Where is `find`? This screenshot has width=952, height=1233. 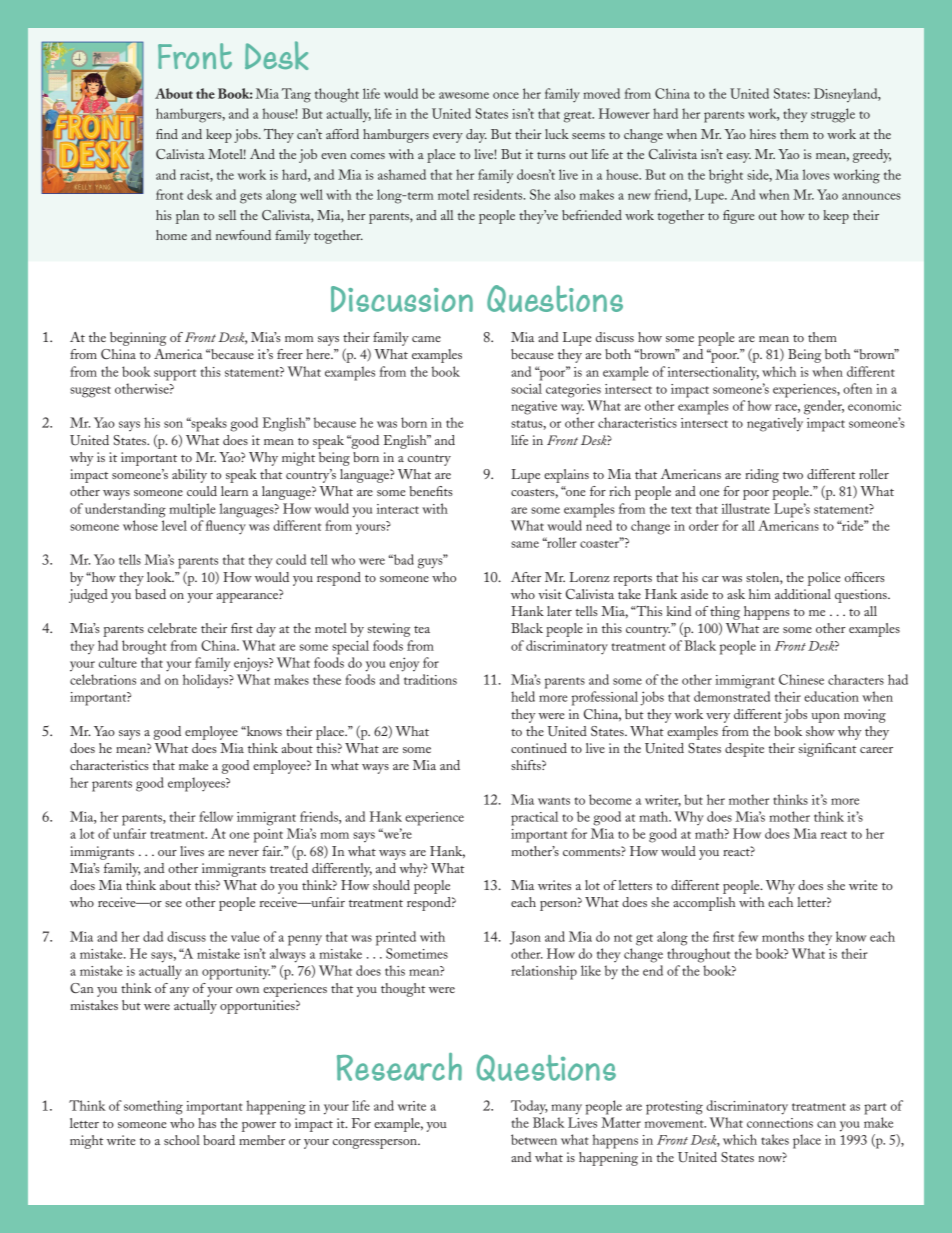 find is located at coordinates (167, 134).
